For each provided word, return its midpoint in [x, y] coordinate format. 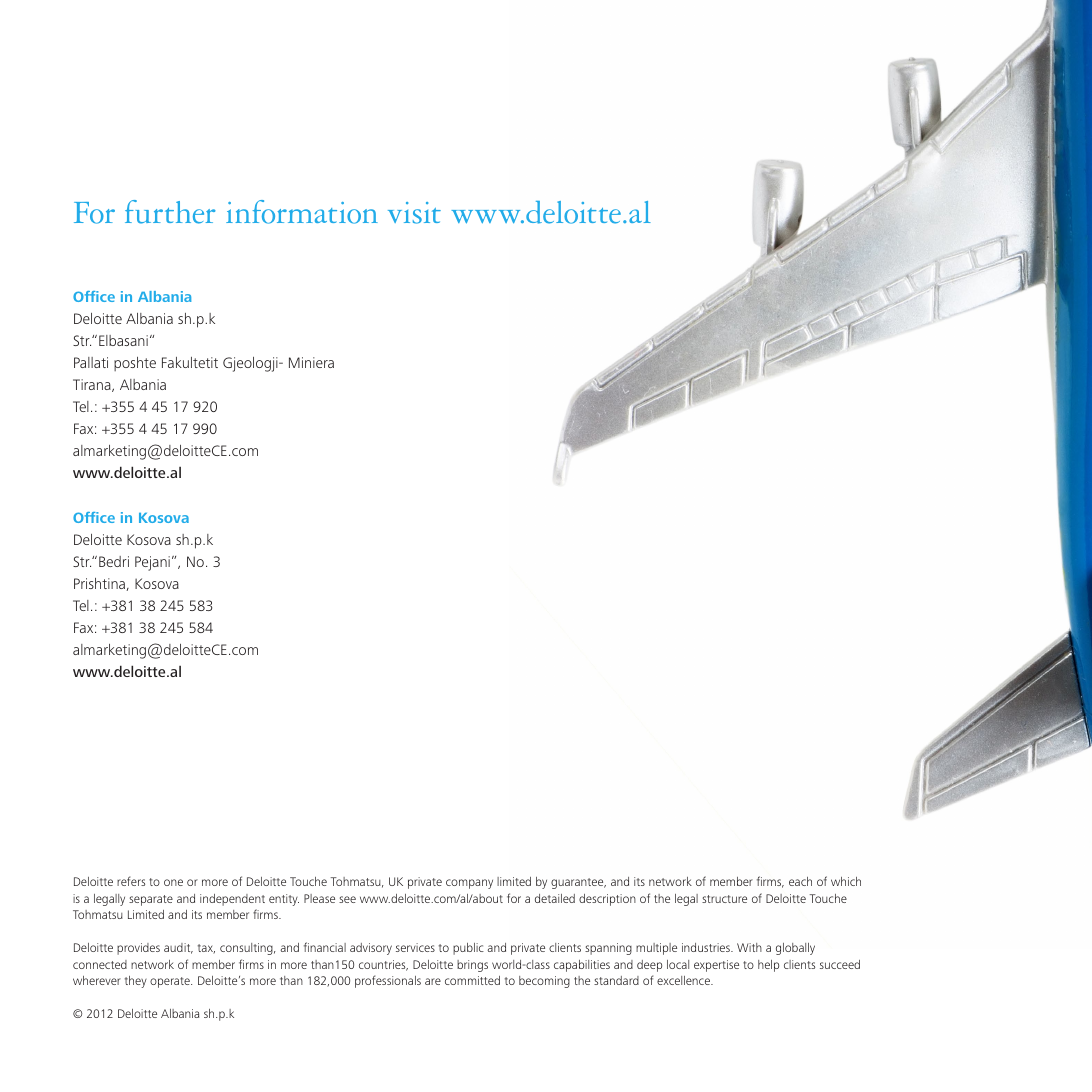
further [170, 212]
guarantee [578, 883]
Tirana [93, 385]
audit [178, 948]
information [302, 212]
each [800, 881]
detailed [555, 898]
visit [414, 213]
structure [724, 899]
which [846, 881]
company [469, 884]
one [173, 882]
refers [131, 881]
